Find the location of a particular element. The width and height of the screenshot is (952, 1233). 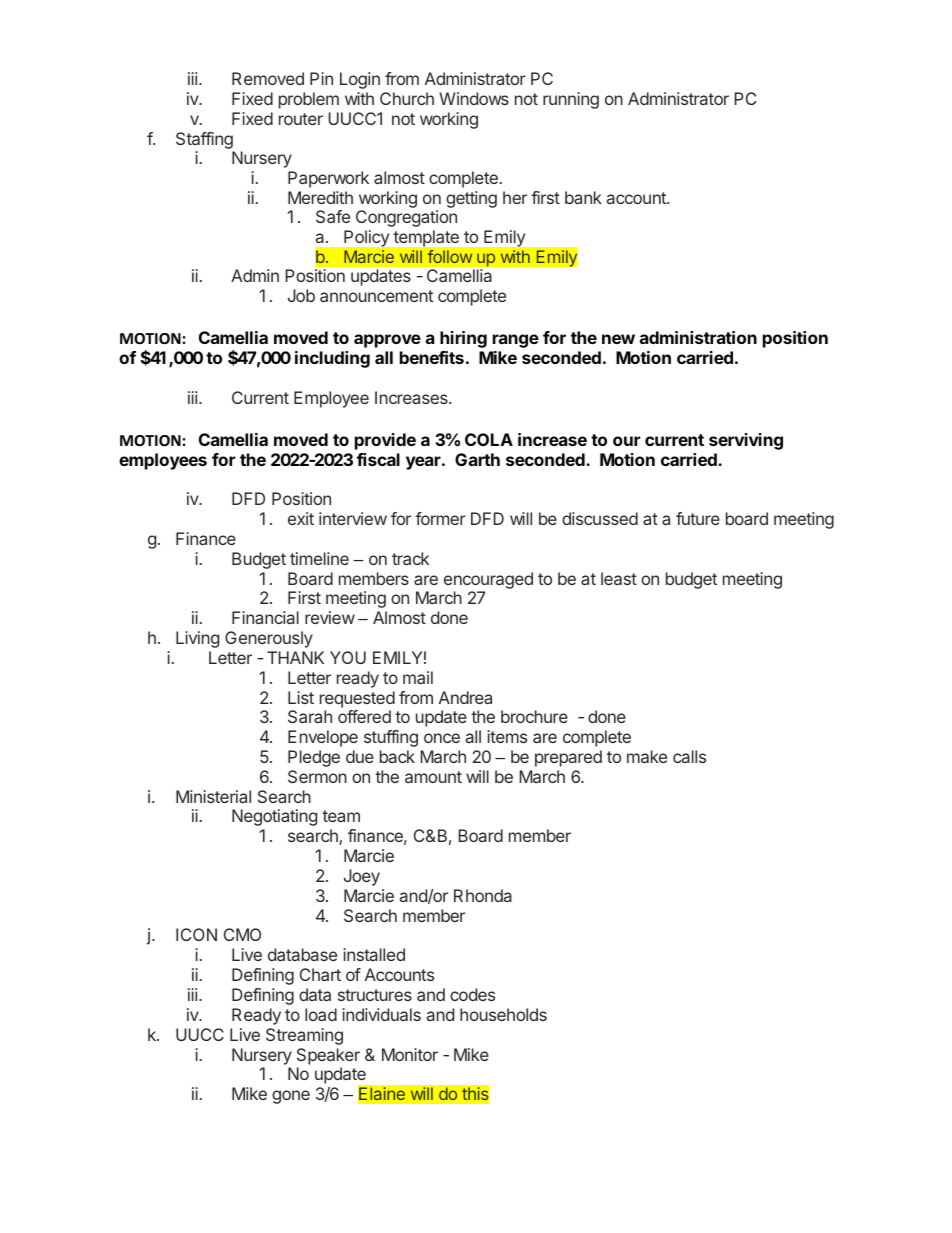

running is located at coordinates (571, 100).
